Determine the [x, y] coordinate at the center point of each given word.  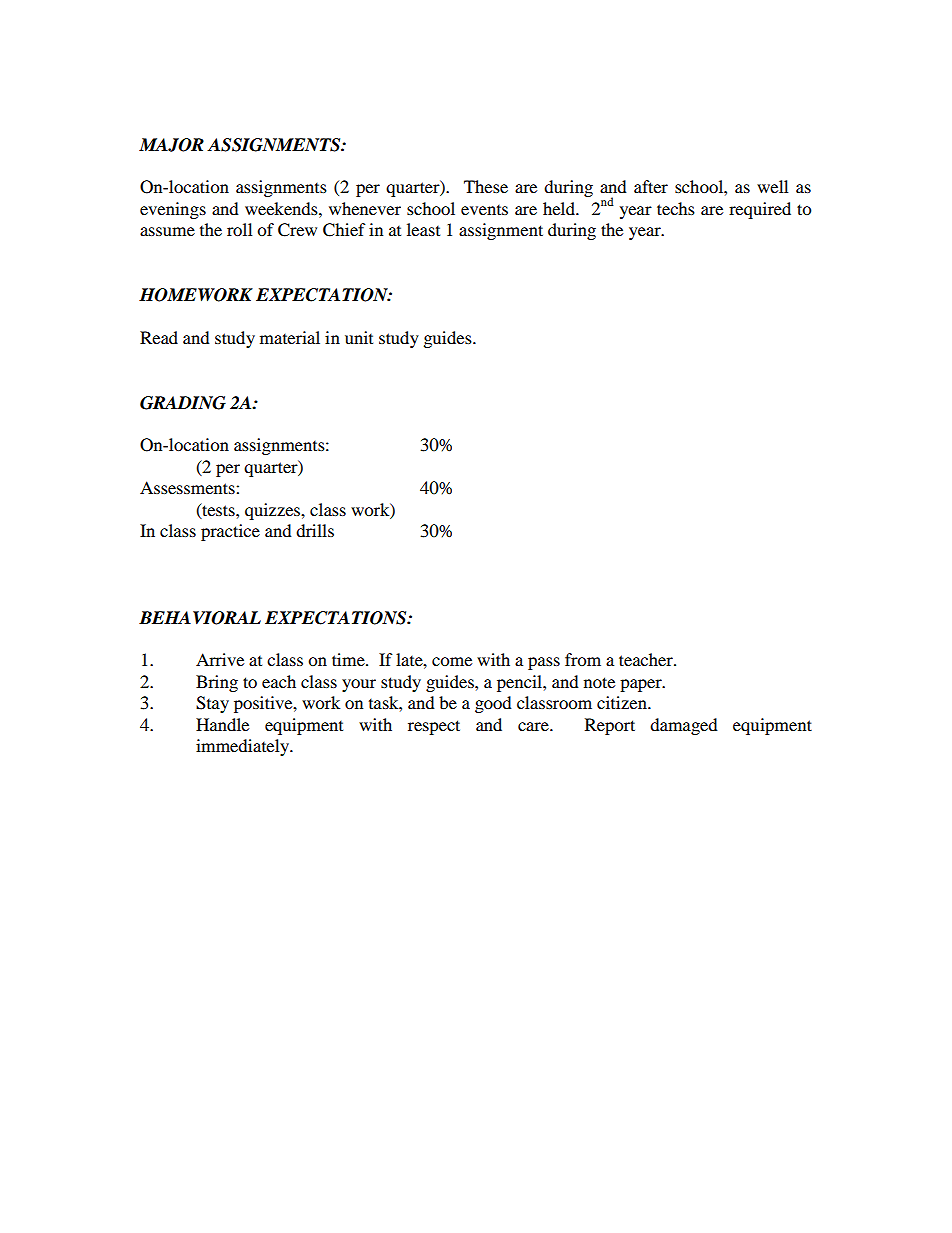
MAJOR [171, 145]
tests [218, 510]
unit [359, 337]
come [452, 661]
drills [315, 530]
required [760, 210]
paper [642, 685]
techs [676, 208]
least [423, 229]
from [583, 659]
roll [239, 229]
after [651, 186]
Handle [222, 724]
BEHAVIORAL [200, 618]
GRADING [183, 403]
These [486, 186]
